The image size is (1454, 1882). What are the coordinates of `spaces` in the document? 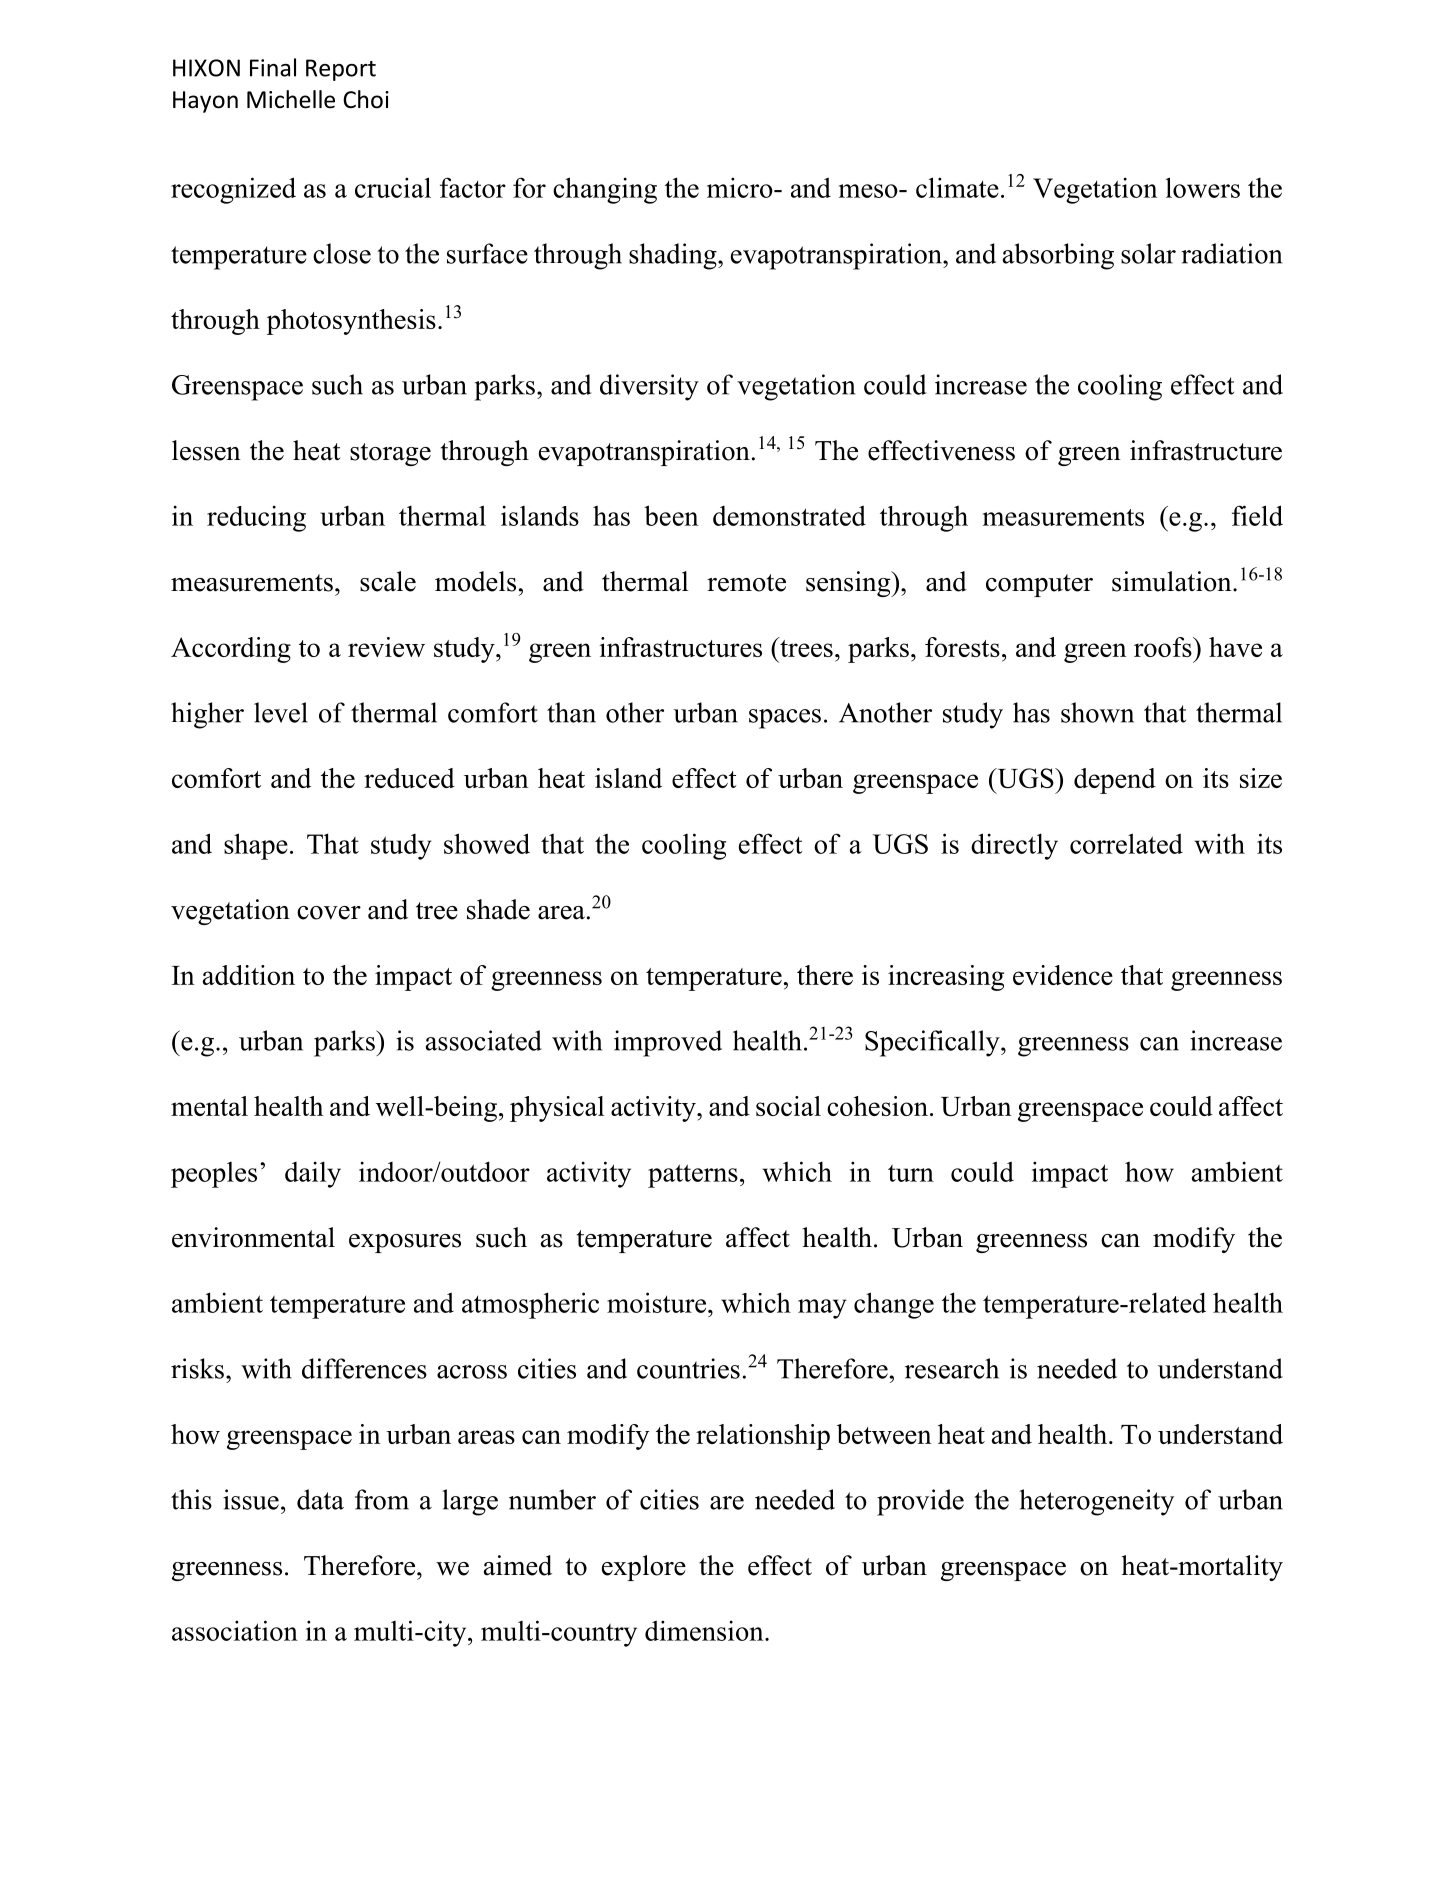 It's located at (785, 719).
